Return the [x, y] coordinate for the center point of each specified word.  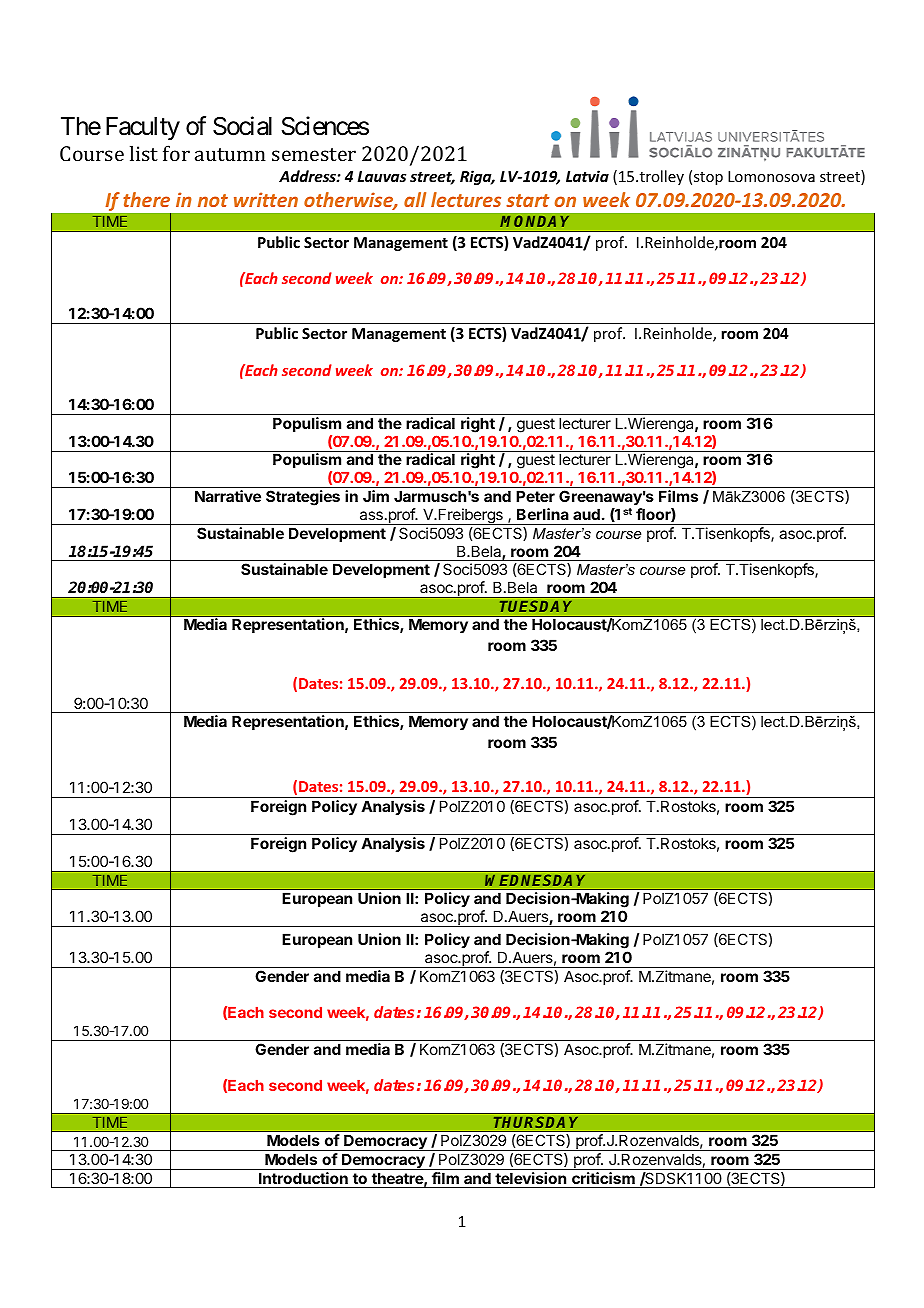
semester [314, 154]
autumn [230, 154]
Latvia [587, 176]
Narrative [228, 496]
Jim [376, 496]
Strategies [303, 498]
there [146, 199]
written [266, 199]
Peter [535, 496]
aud [586, 514]
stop [708, 178]
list [144, 153]
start [527, 200]
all [415, 199]
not [213, 200]
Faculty [143, 128]
